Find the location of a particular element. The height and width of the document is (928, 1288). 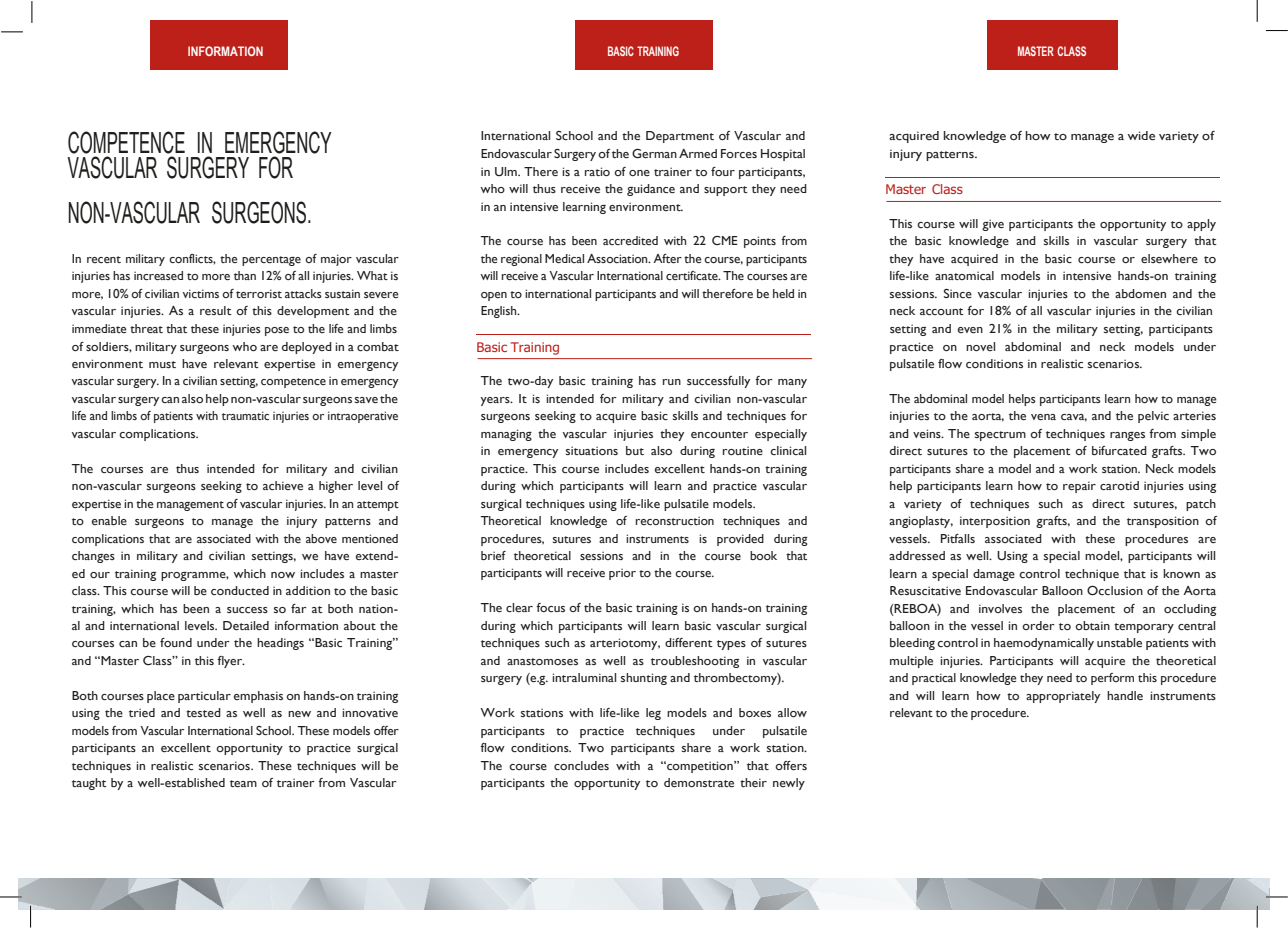

wide is located at coordinates (1141, 136).
